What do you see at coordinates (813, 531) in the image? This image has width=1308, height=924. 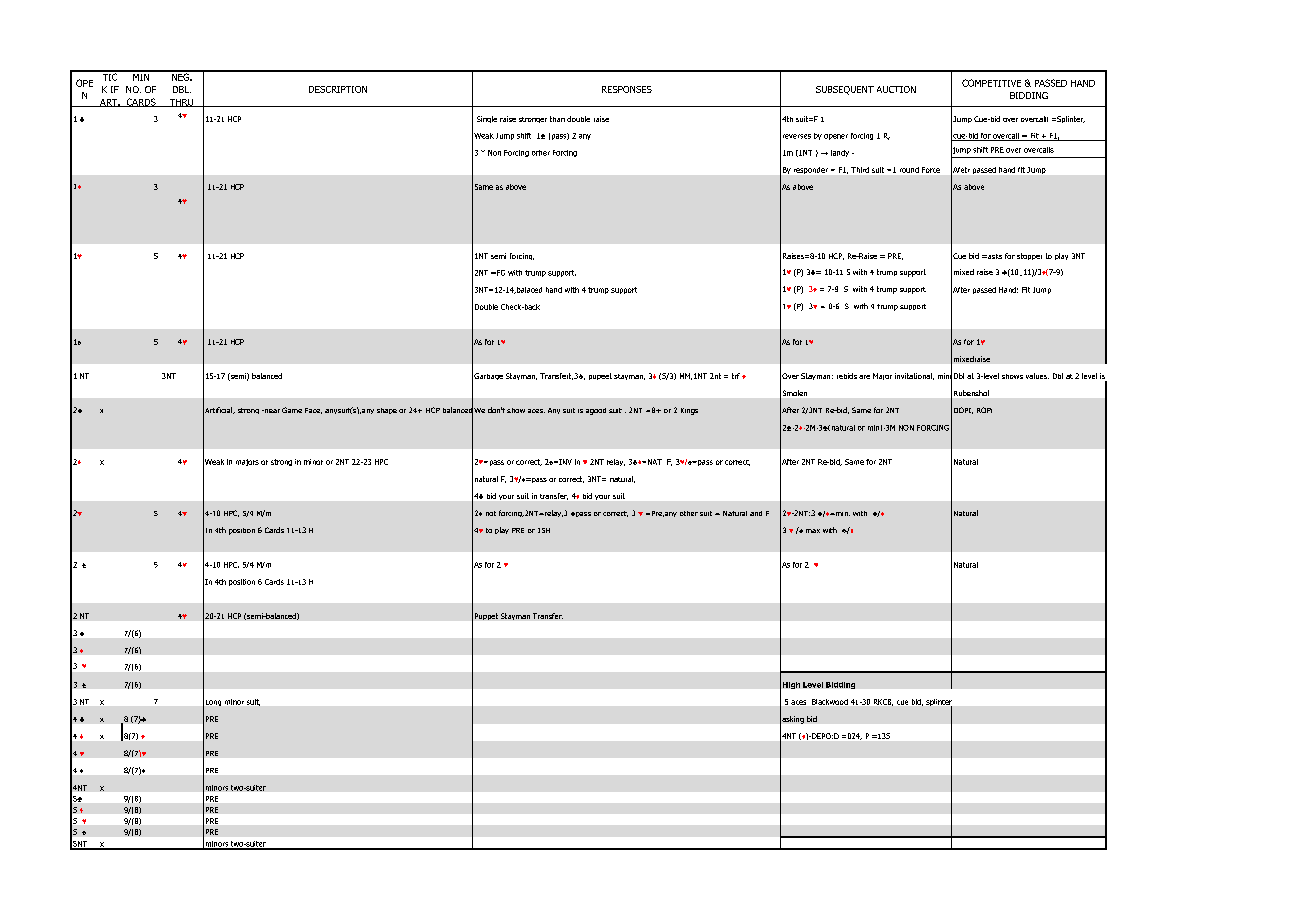 I see `max` at bounding box center [813, 531].
